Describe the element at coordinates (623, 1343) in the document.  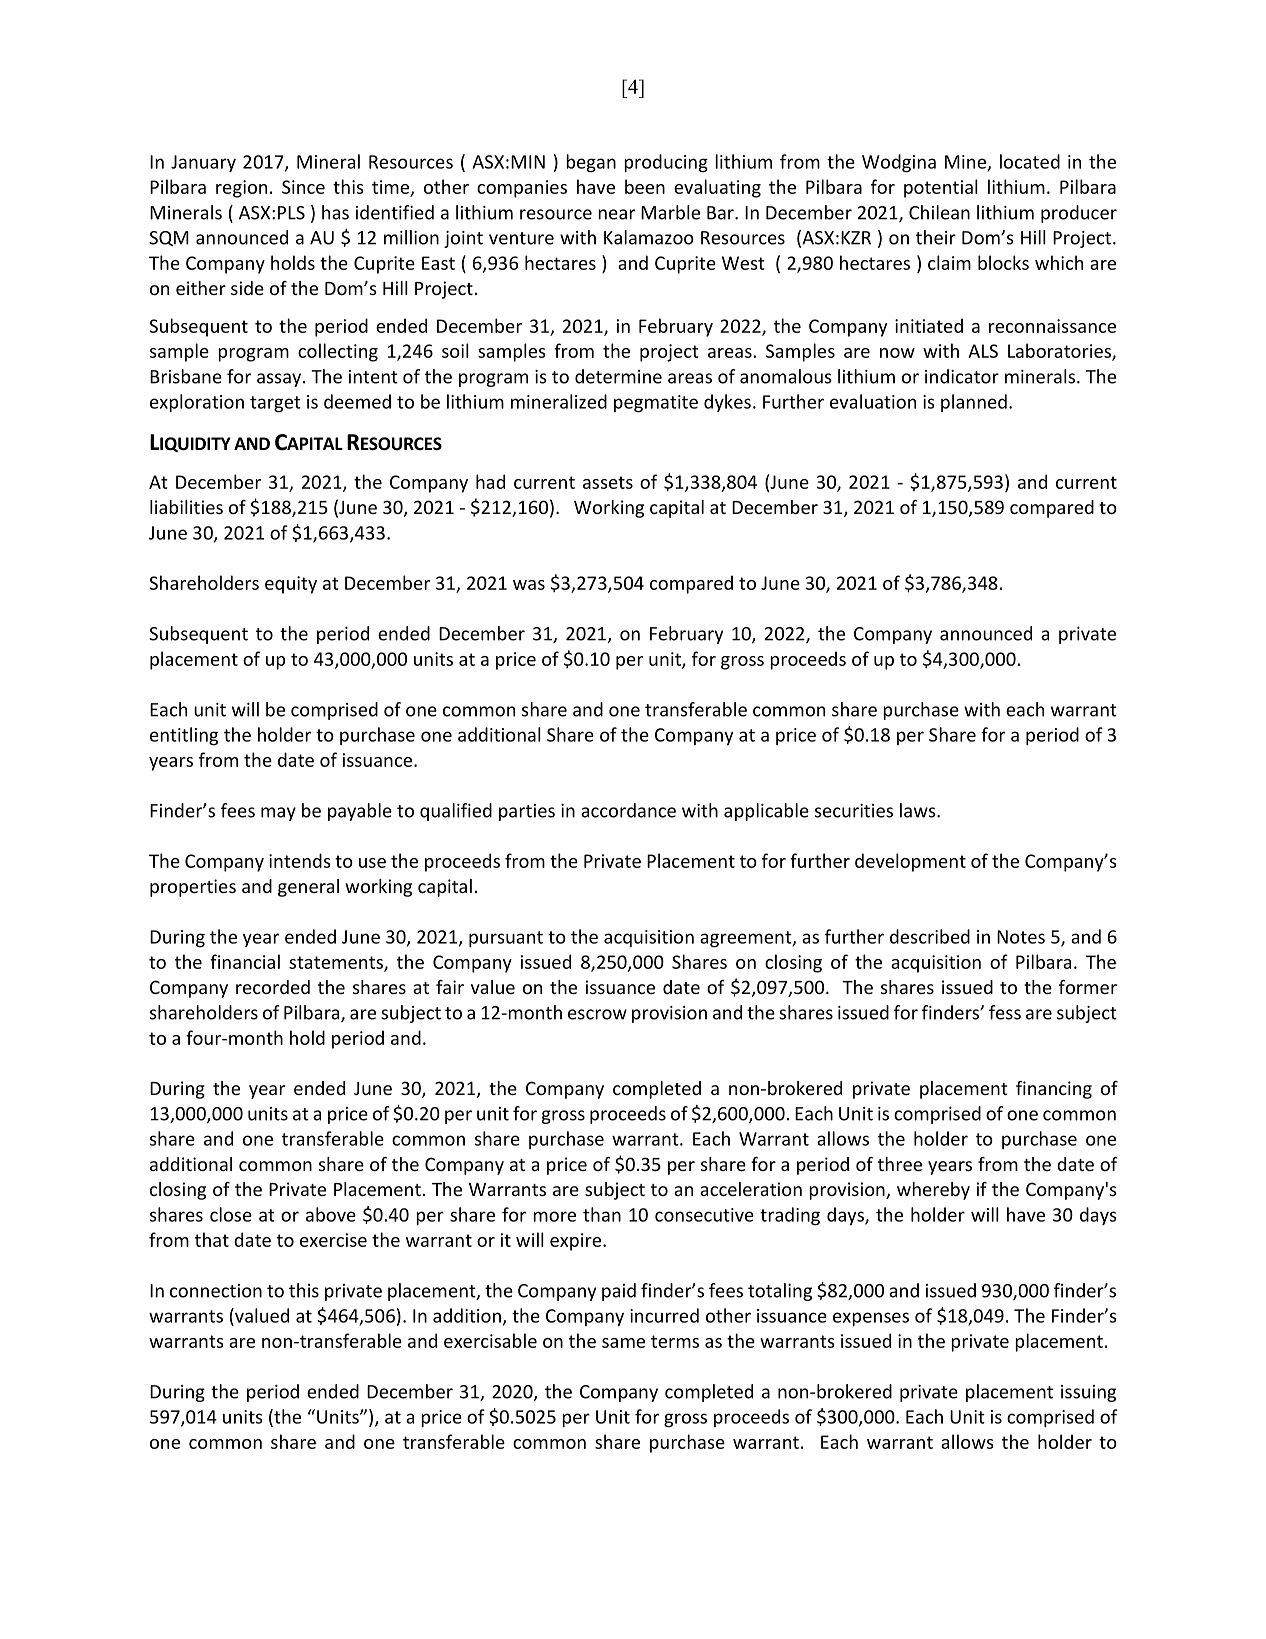
I see `same` at that location.
